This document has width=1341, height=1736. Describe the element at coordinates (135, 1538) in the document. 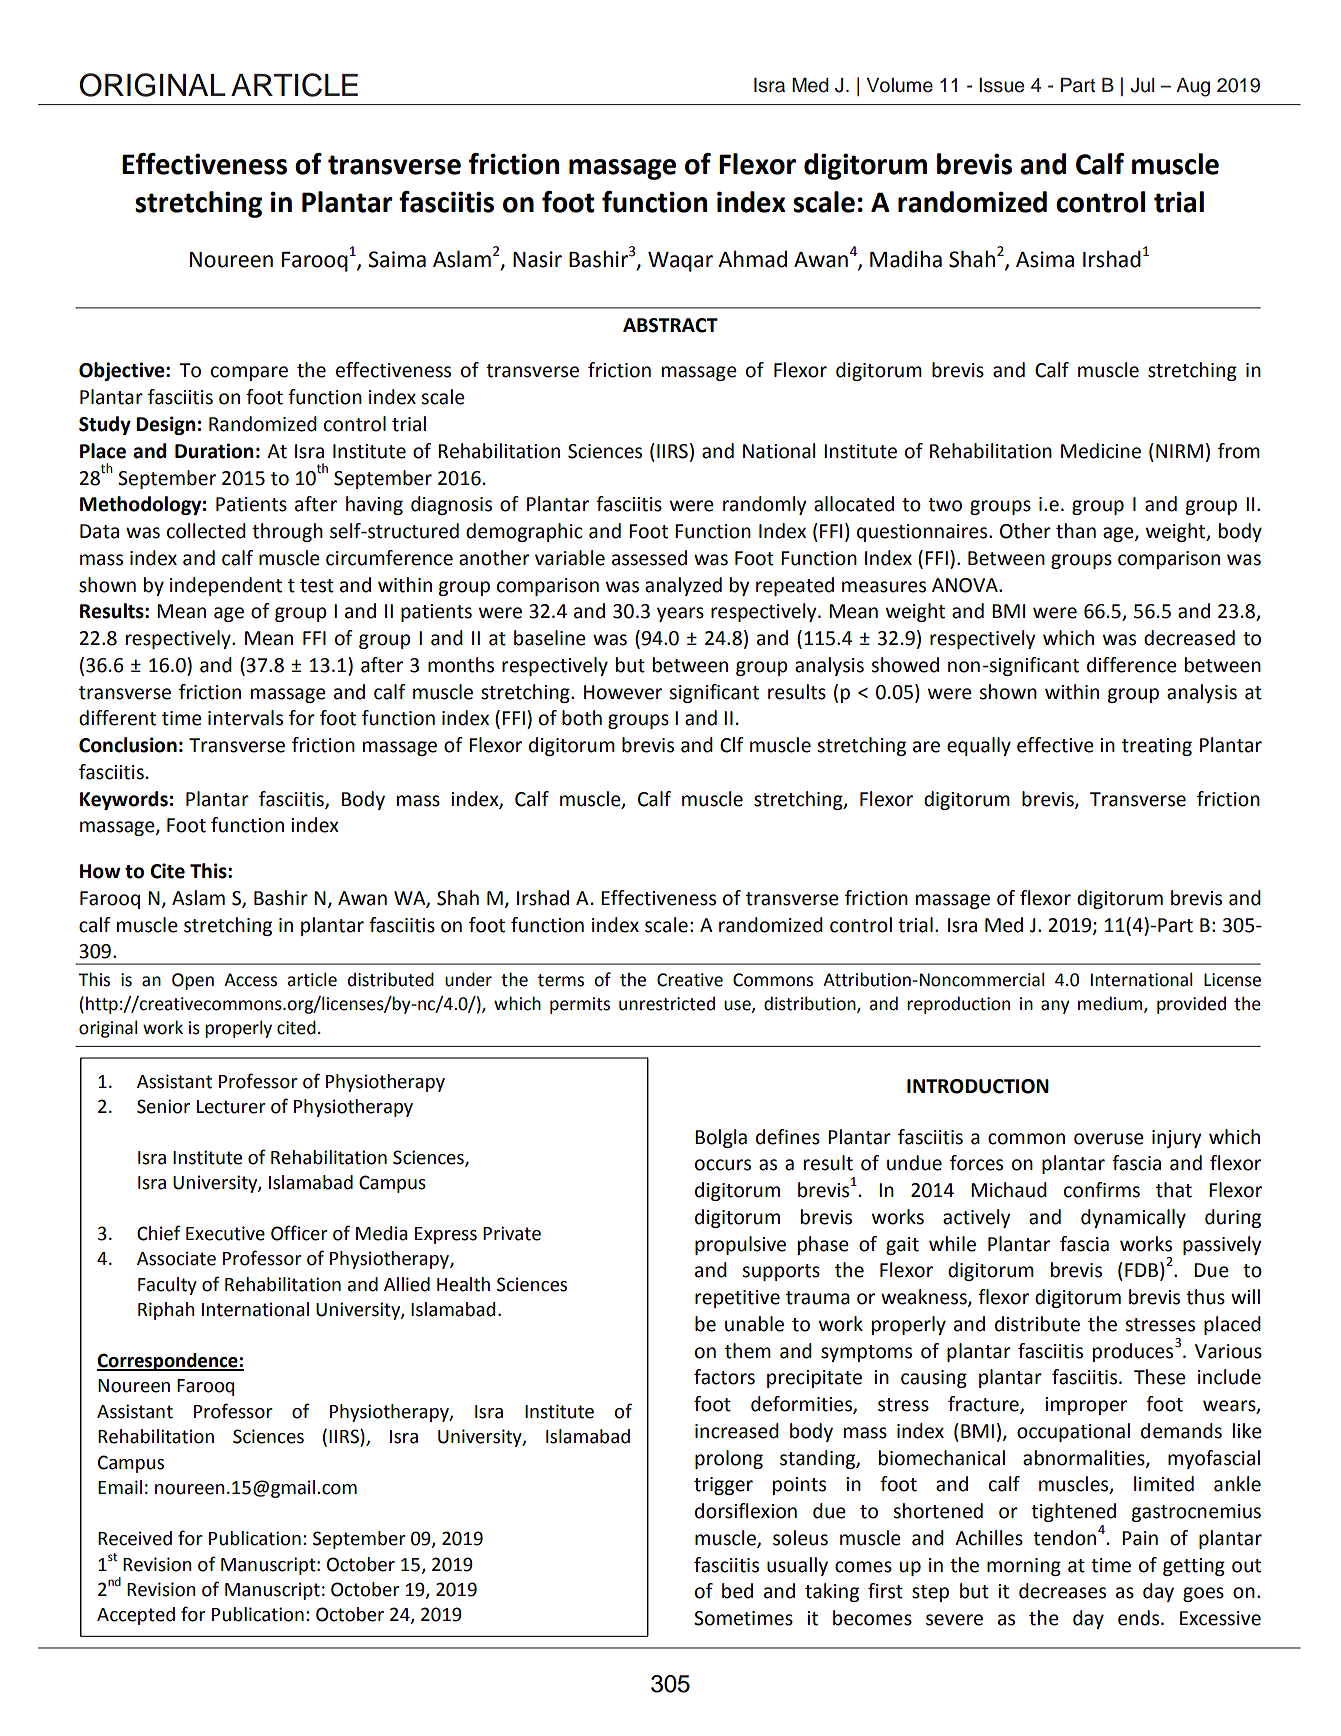

I see `Received` at that location.
